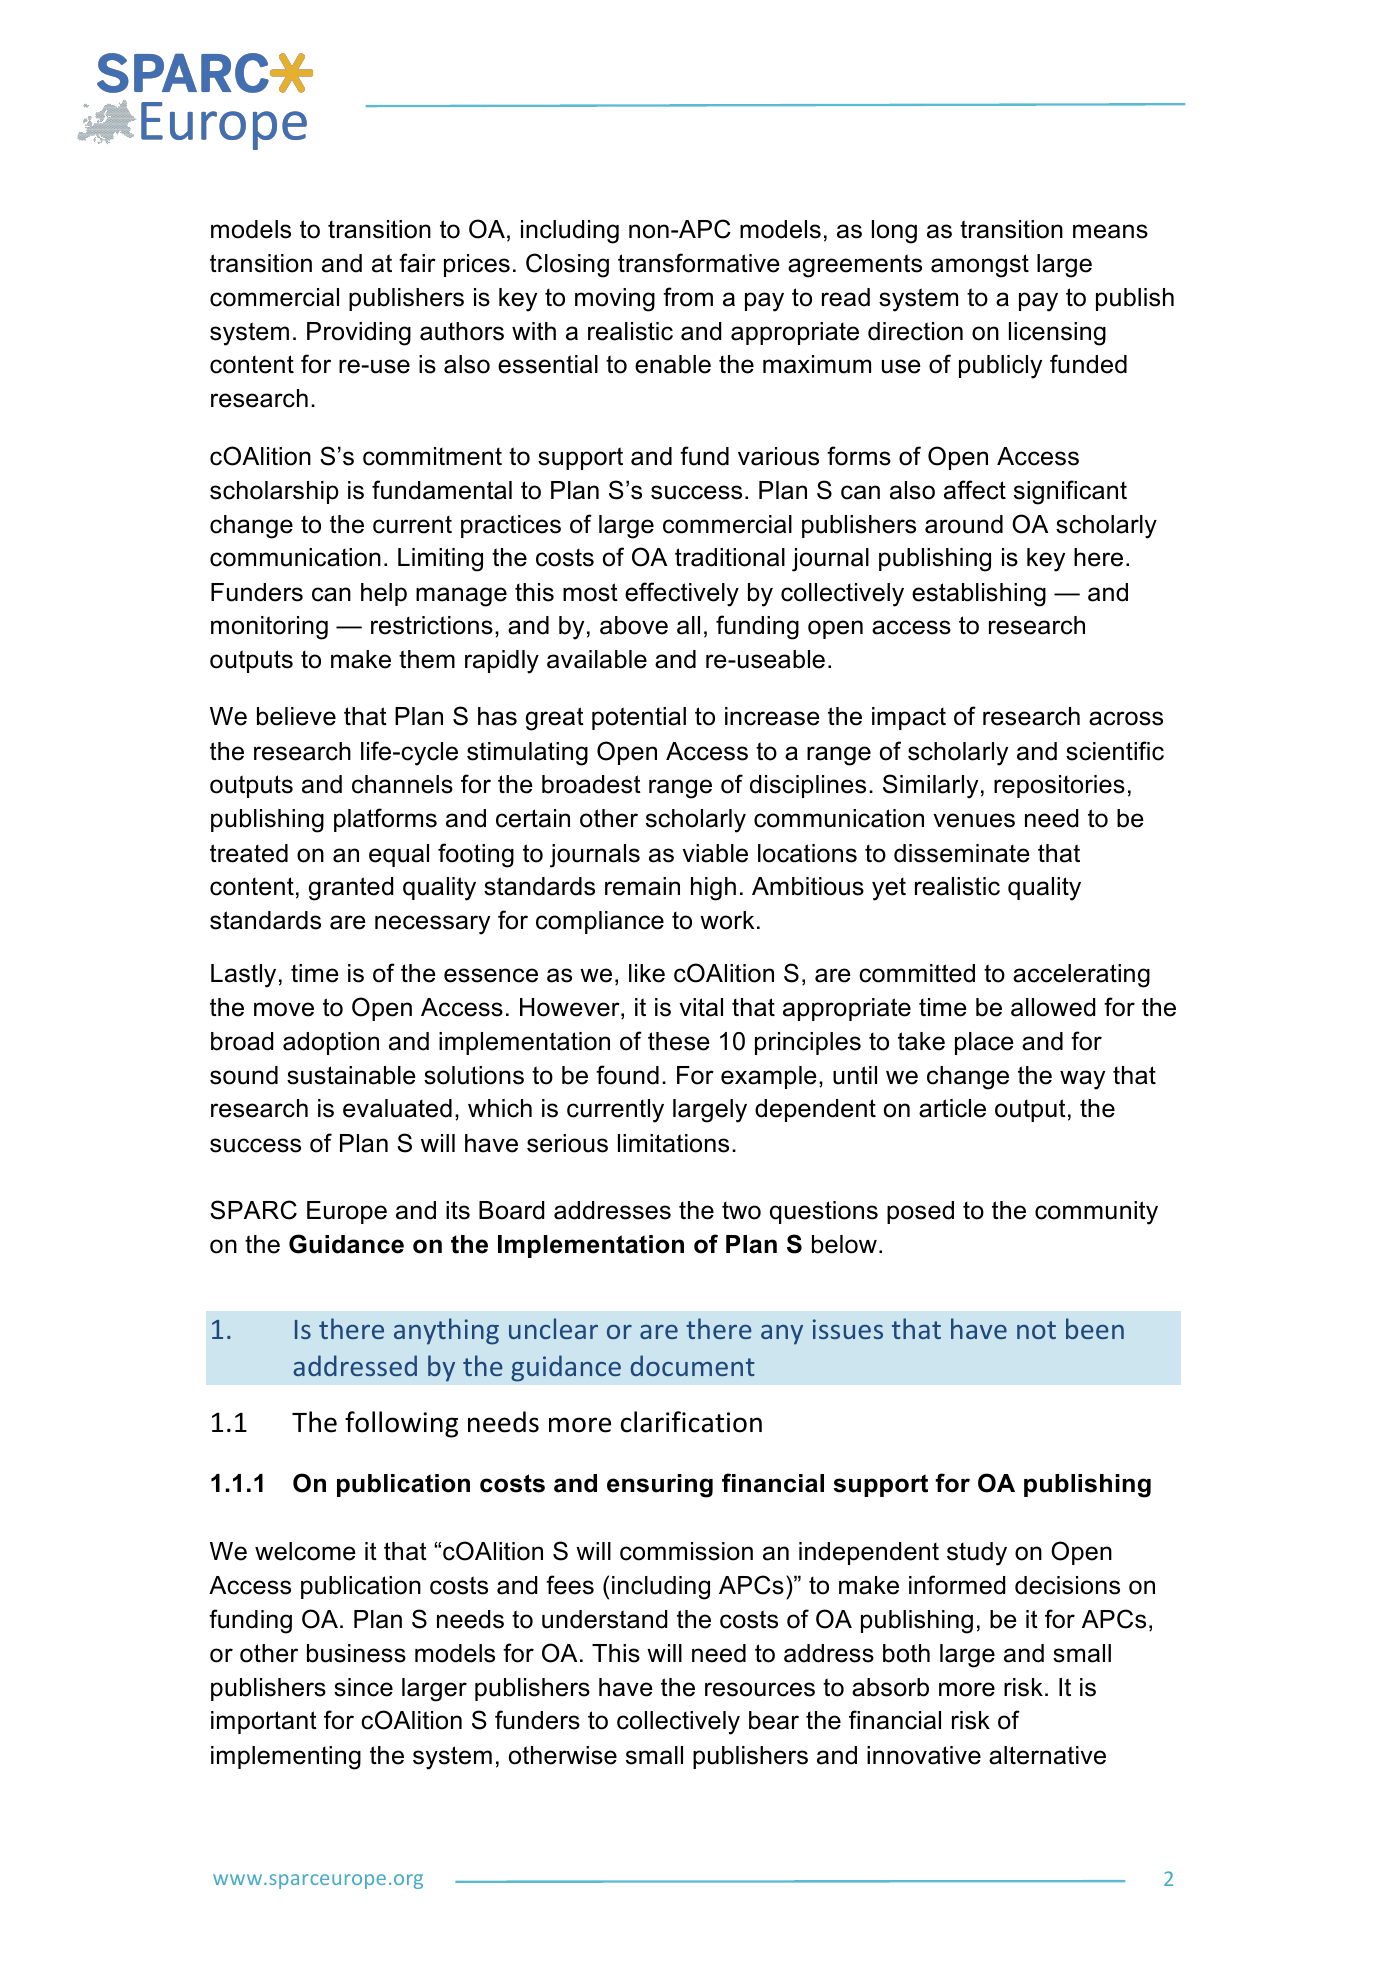 Image resolution: width=1389 pixels, height=1964 pixels. I want to click on adoption, so click(331, 1043).
